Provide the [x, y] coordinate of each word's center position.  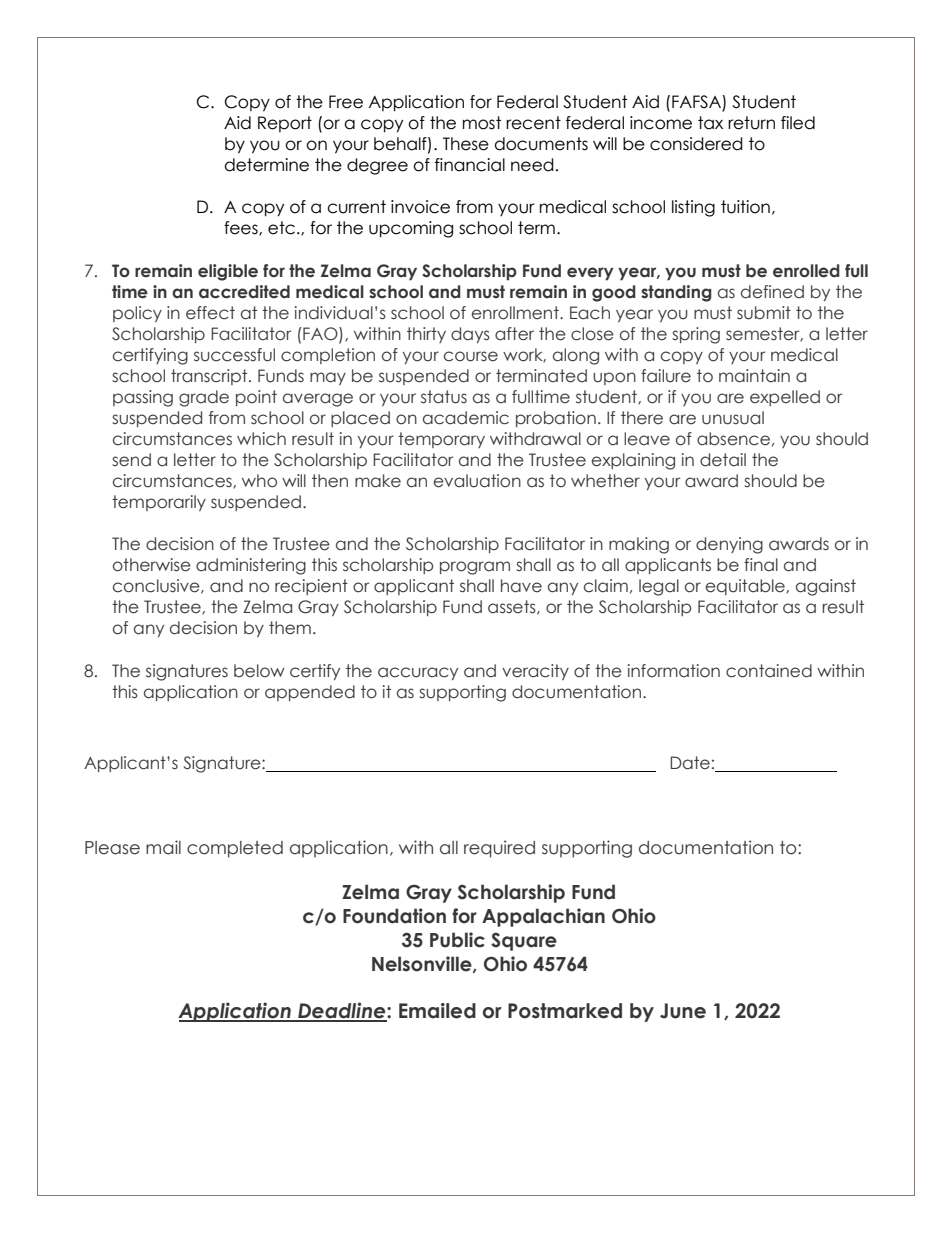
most [482, 123]
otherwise [152, 565]
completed [235, 849]
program [475, 568]
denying [729, 545]
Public [457, 940]
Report [285, 124]
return [751, 123]
